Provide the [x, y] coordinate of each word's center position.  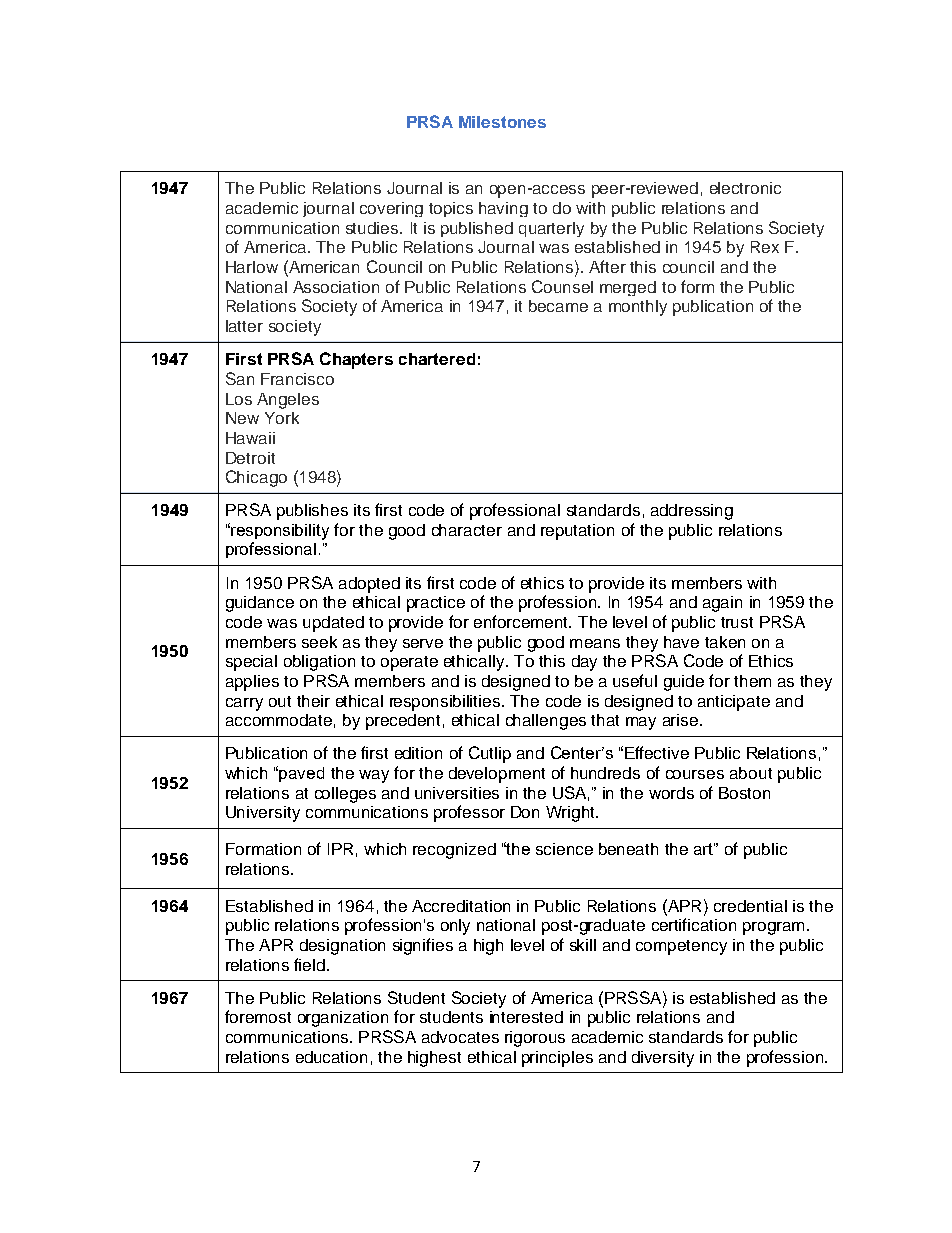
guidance [260, 604]
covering [391, 209]
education [331, 1057]
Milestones [502, 122]
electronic [745, 188]
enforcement [522, 621]
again [722, 604]
